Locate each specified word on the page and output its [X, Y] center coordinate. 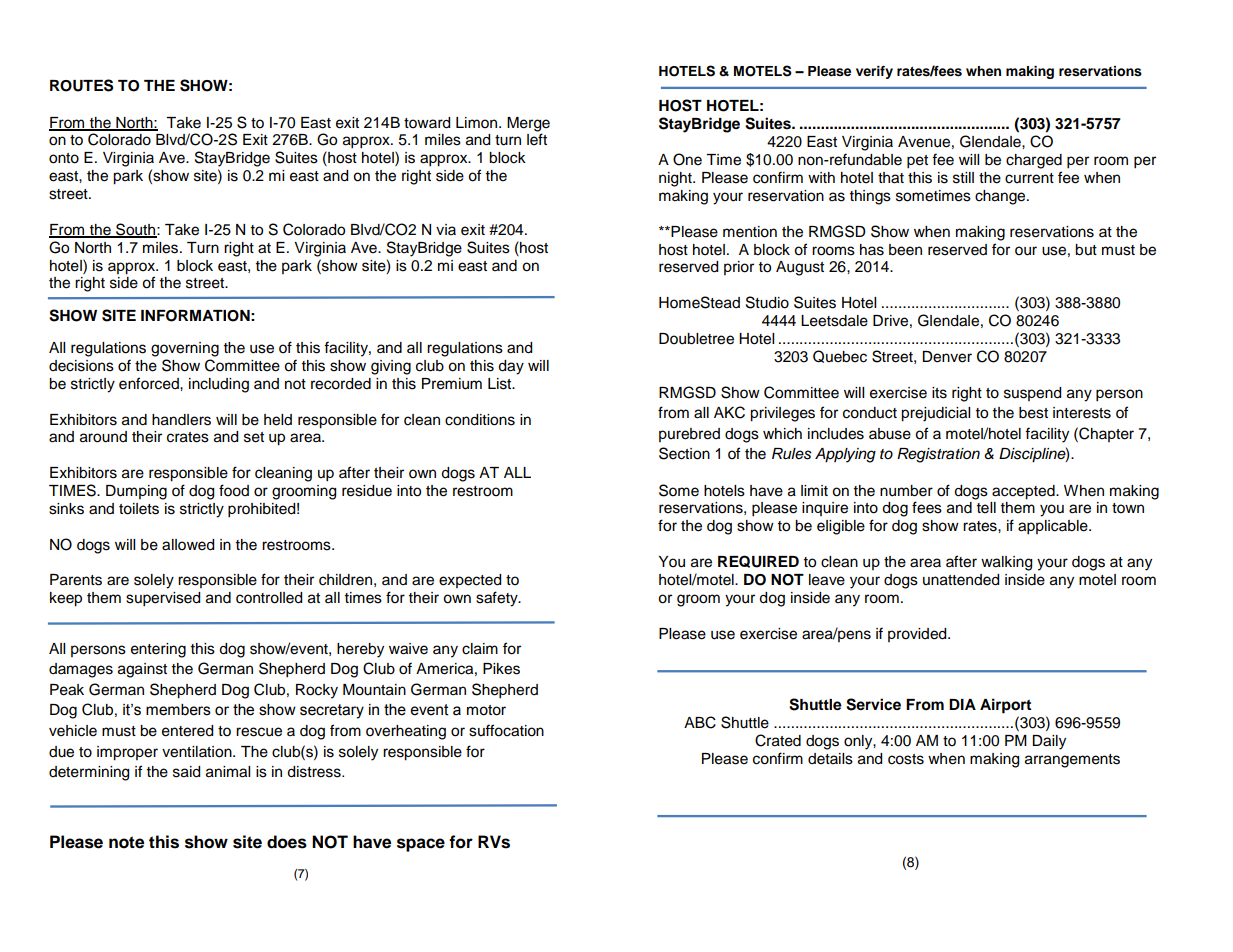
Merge [528, 124]
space [421, 845]
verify [874, 72]
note [126, 842]
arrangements [1072, 761]
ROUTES [81, 85]
